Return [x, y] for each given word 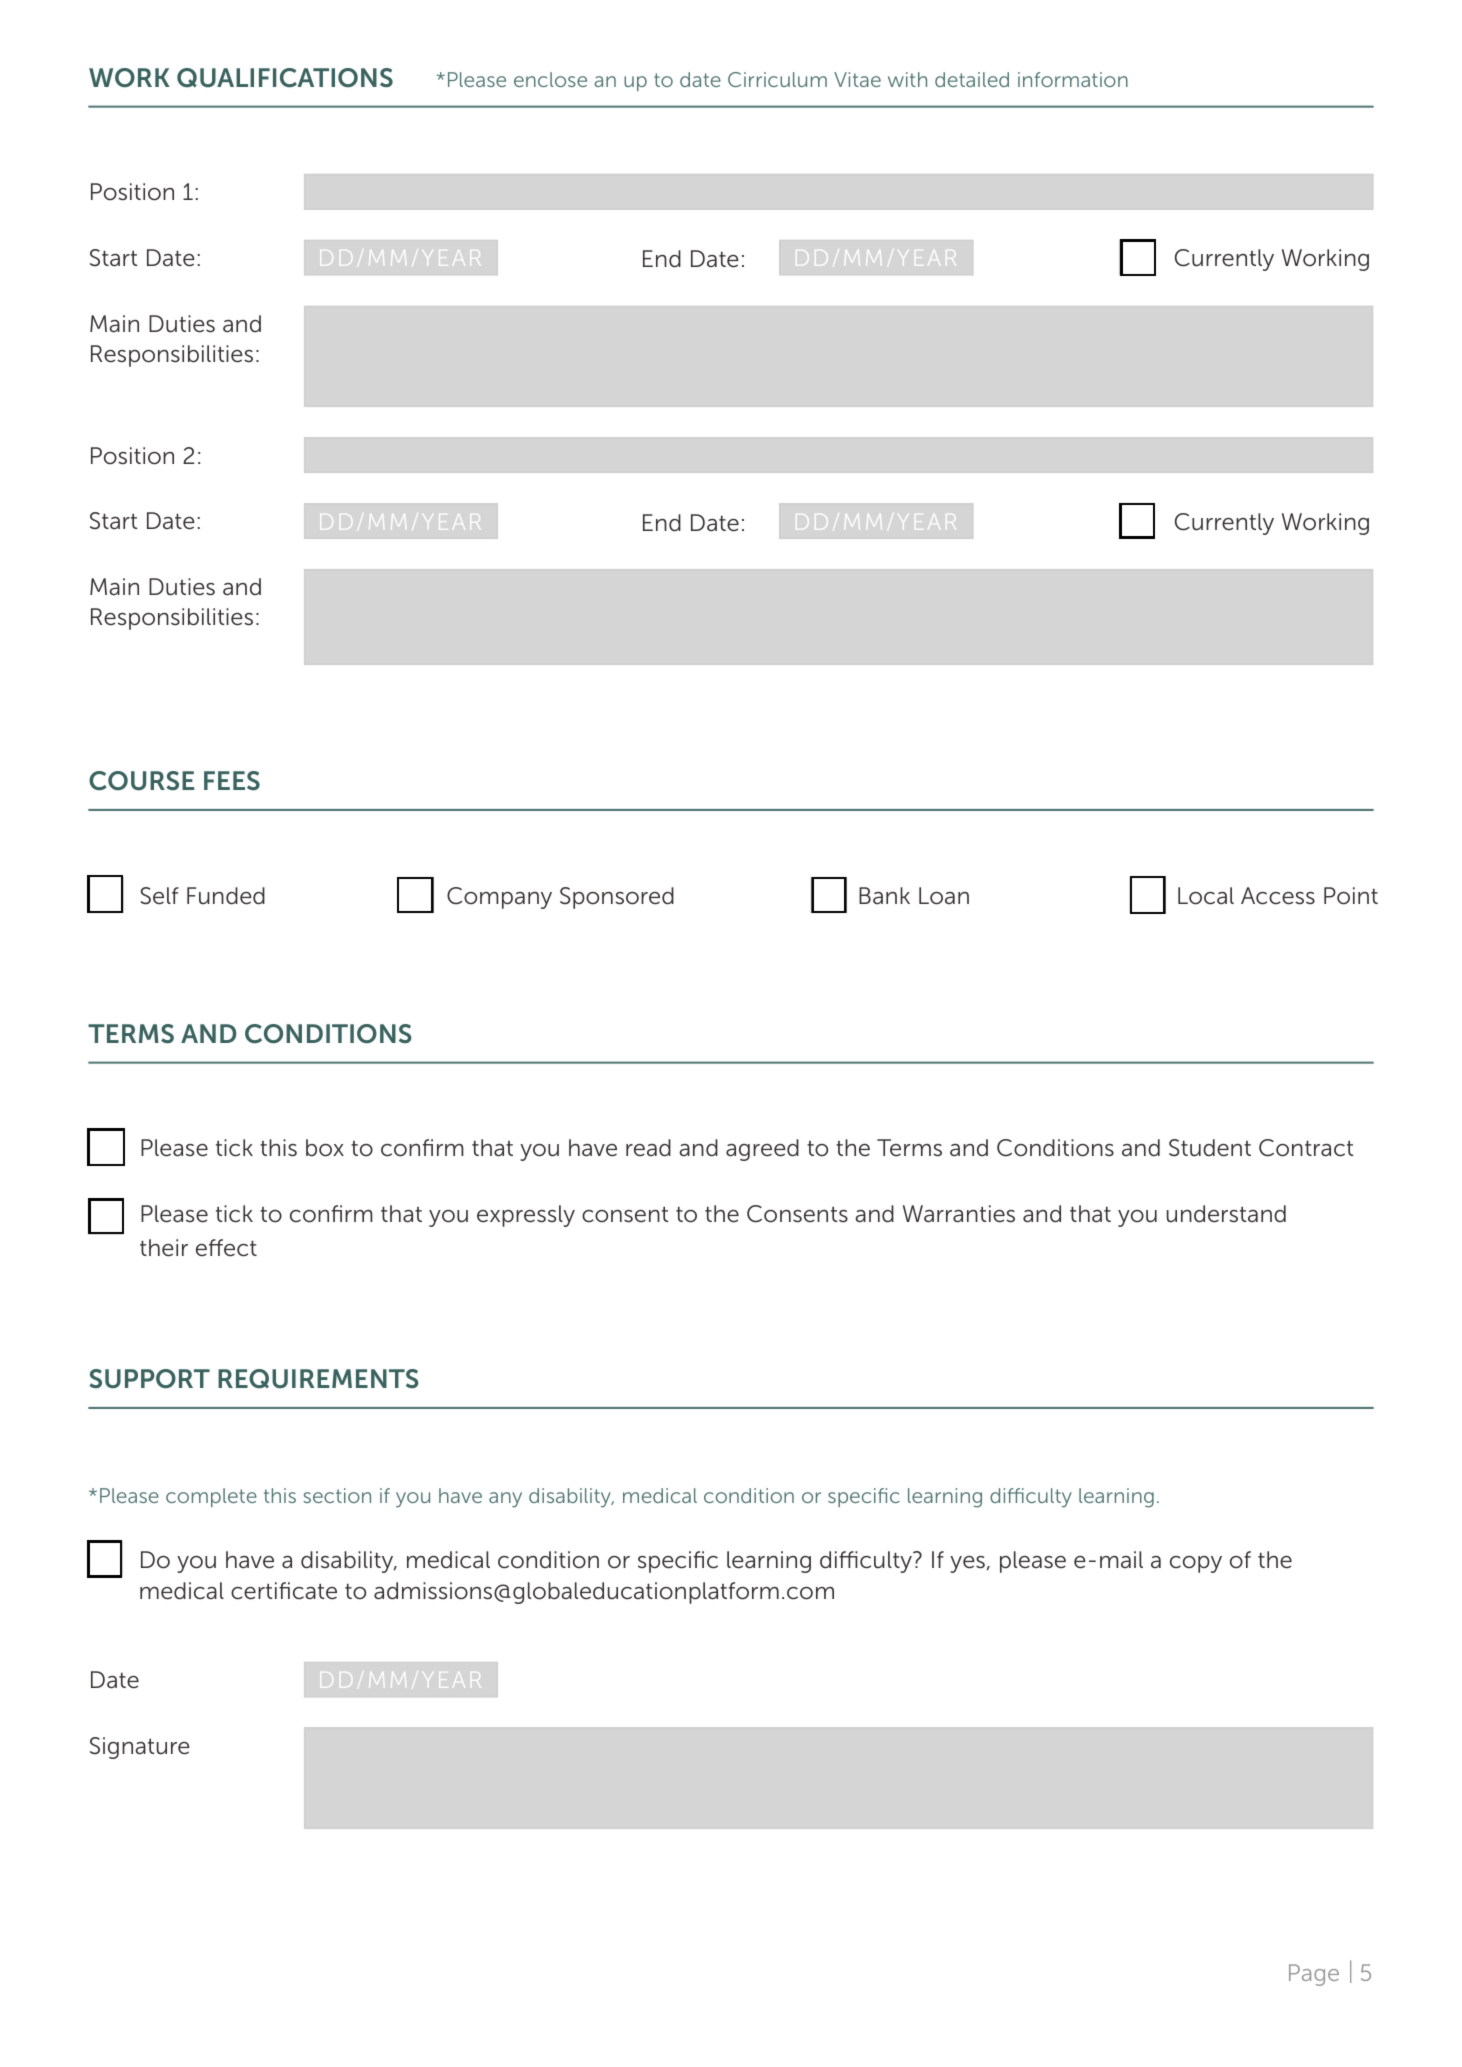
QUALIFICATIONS [285, 78]
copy [1196, 1564]
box [325, 1148]
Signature [140, 1748]
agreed [762, 1150]
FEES [232, 781]
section [337, 1495]
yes [967, 1564]
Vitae [857, 79]
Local [1206, 896]
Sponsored [617, 898]
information [1073, 79]
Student [1210, 1148]
